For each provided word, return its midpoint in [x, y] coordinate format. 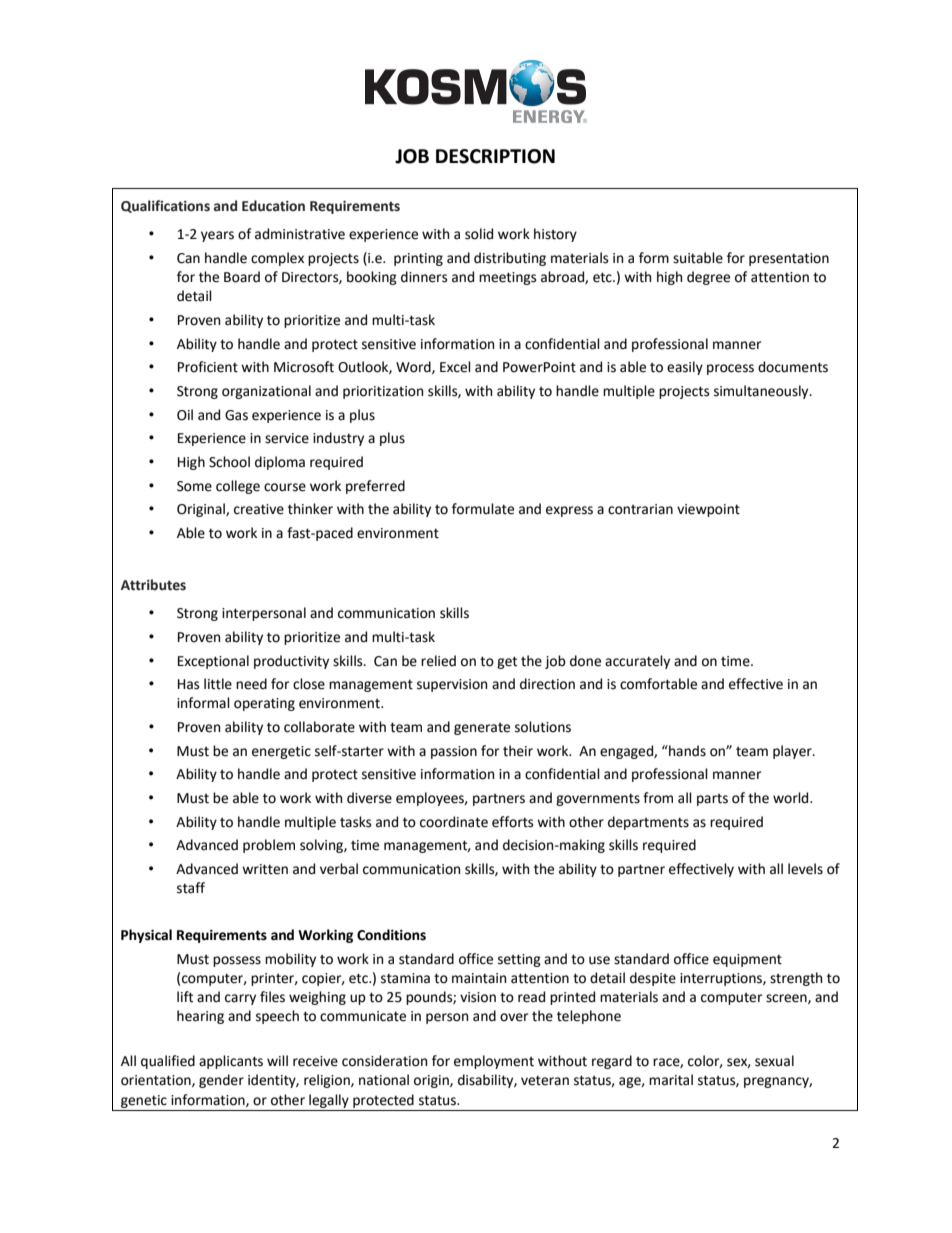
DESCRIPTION [495, 156]
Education [273, 206]
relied [438, 661]
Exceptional [213, 662]
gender [221, 1081]
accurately [637, 662]
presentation [789, 259]
